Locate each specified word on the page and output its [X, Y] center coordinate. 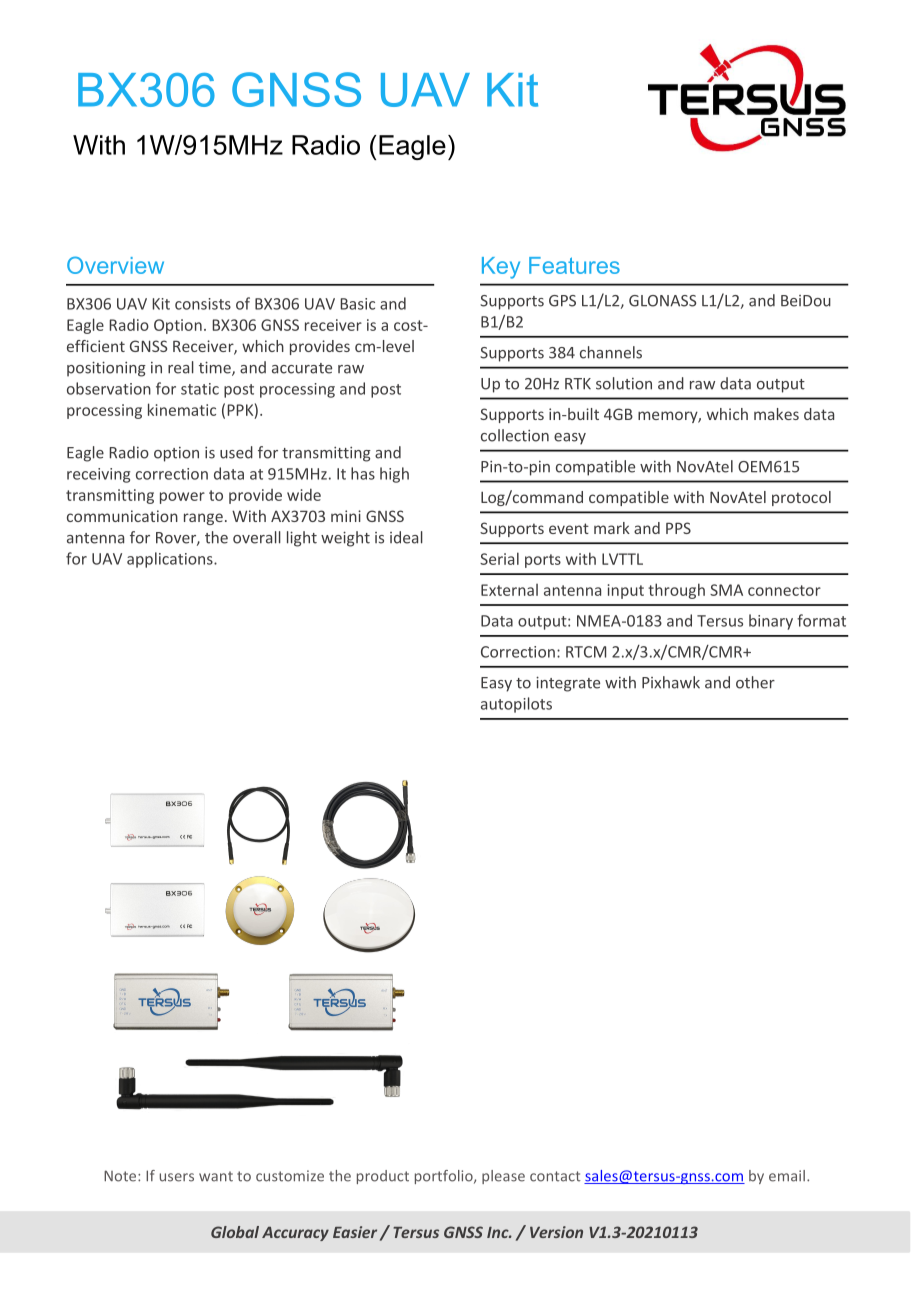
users [177, 1177]
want [216, 1176]
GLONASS [662, 301]
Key [501, 268]
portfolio [445, 1177]
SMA [726, 590]
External [509, 590]
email [787, 1176]
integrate [568, 684]
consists [203, 304]
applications [171, 560]
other [755, 682]
